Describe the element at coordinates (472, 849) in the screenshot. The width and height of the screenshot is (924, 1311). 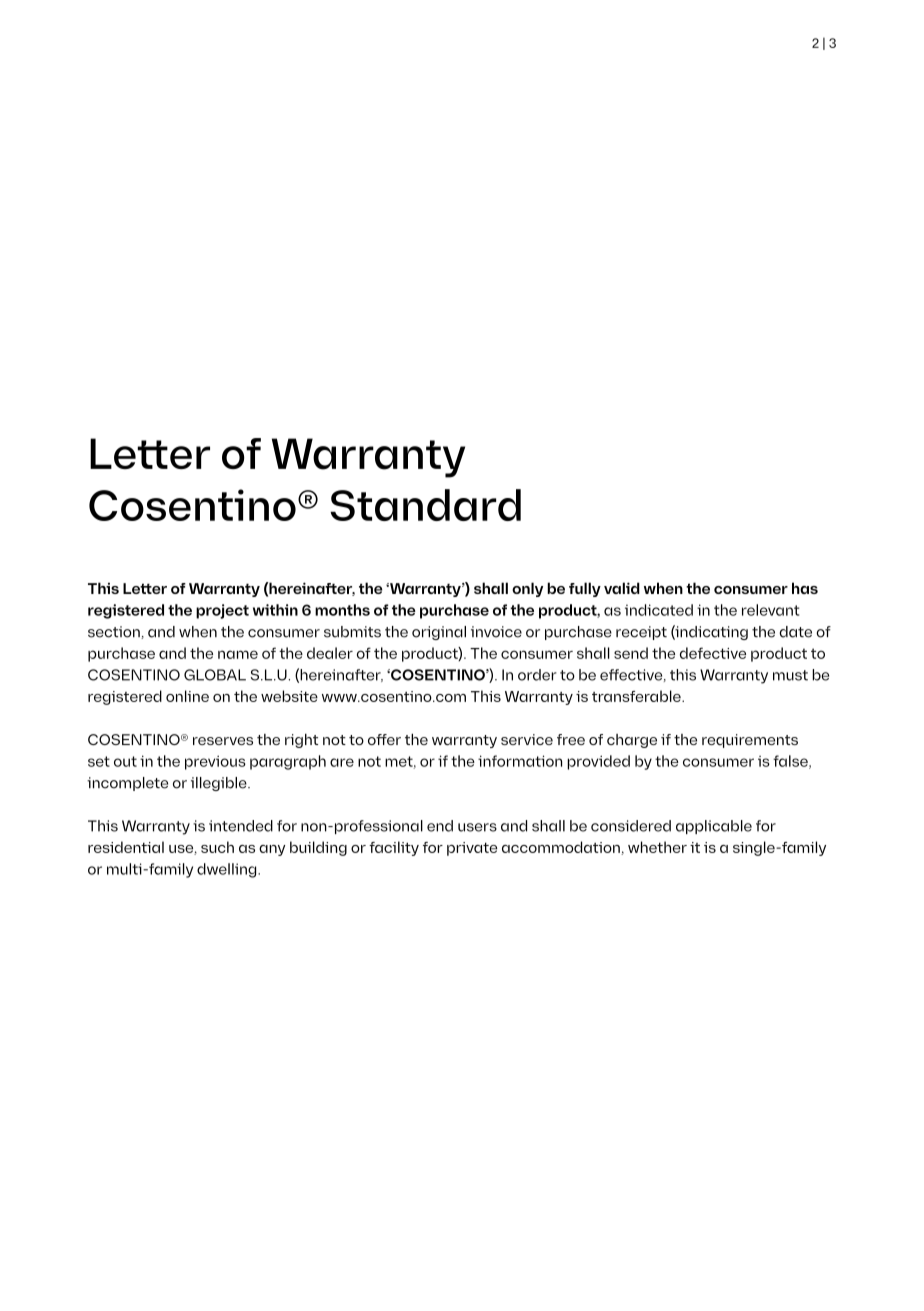
I see `private` at that location.
